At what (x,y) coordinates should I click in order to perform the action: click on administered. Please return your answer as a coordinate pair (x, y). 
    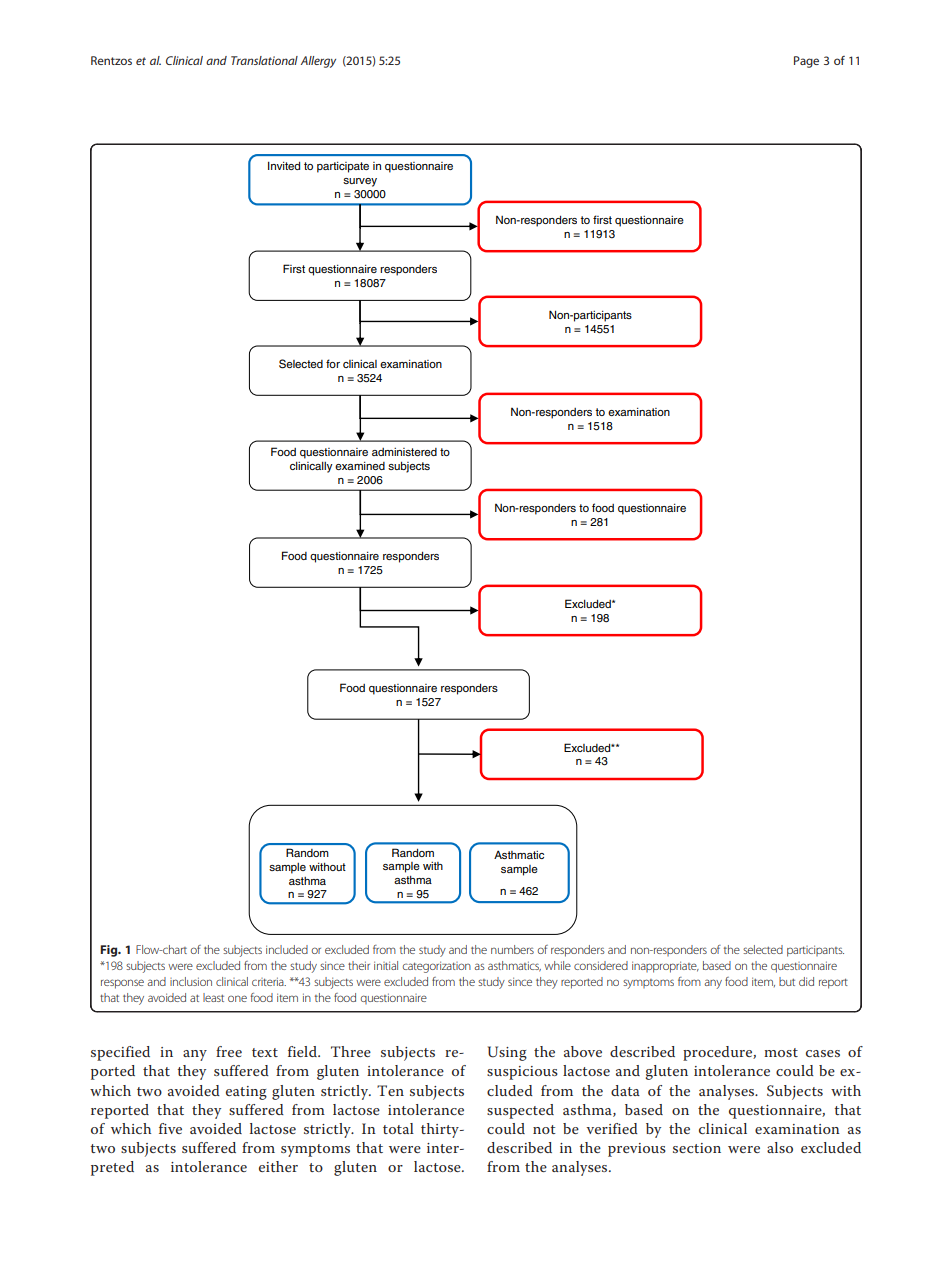
    Looking at the image, I should click on (404, 452).
